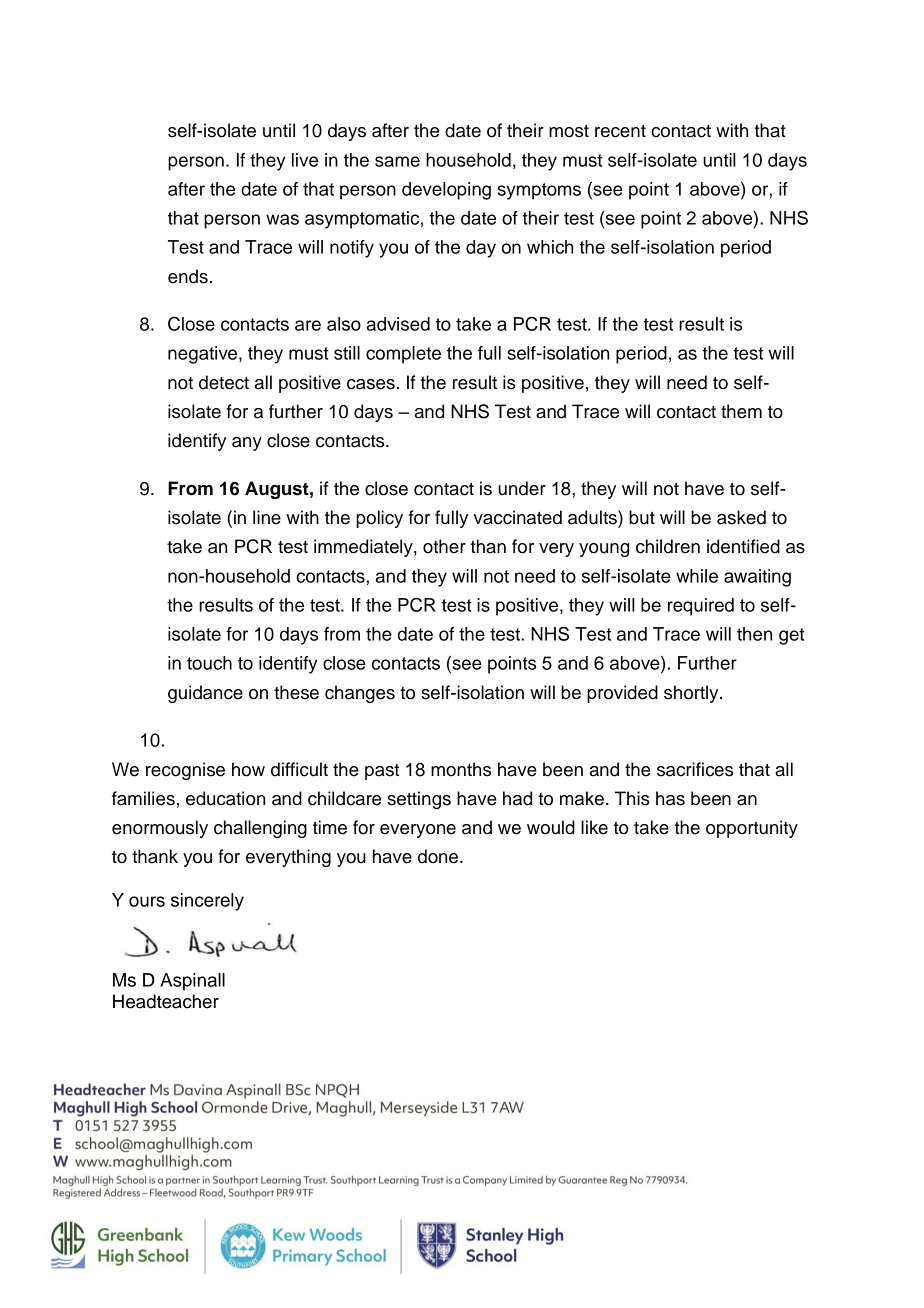 This image has height=1308, width=924. What do you see at coordinates (224, 382) in the image?
I see `detect` at bounding box center [224, 382].
